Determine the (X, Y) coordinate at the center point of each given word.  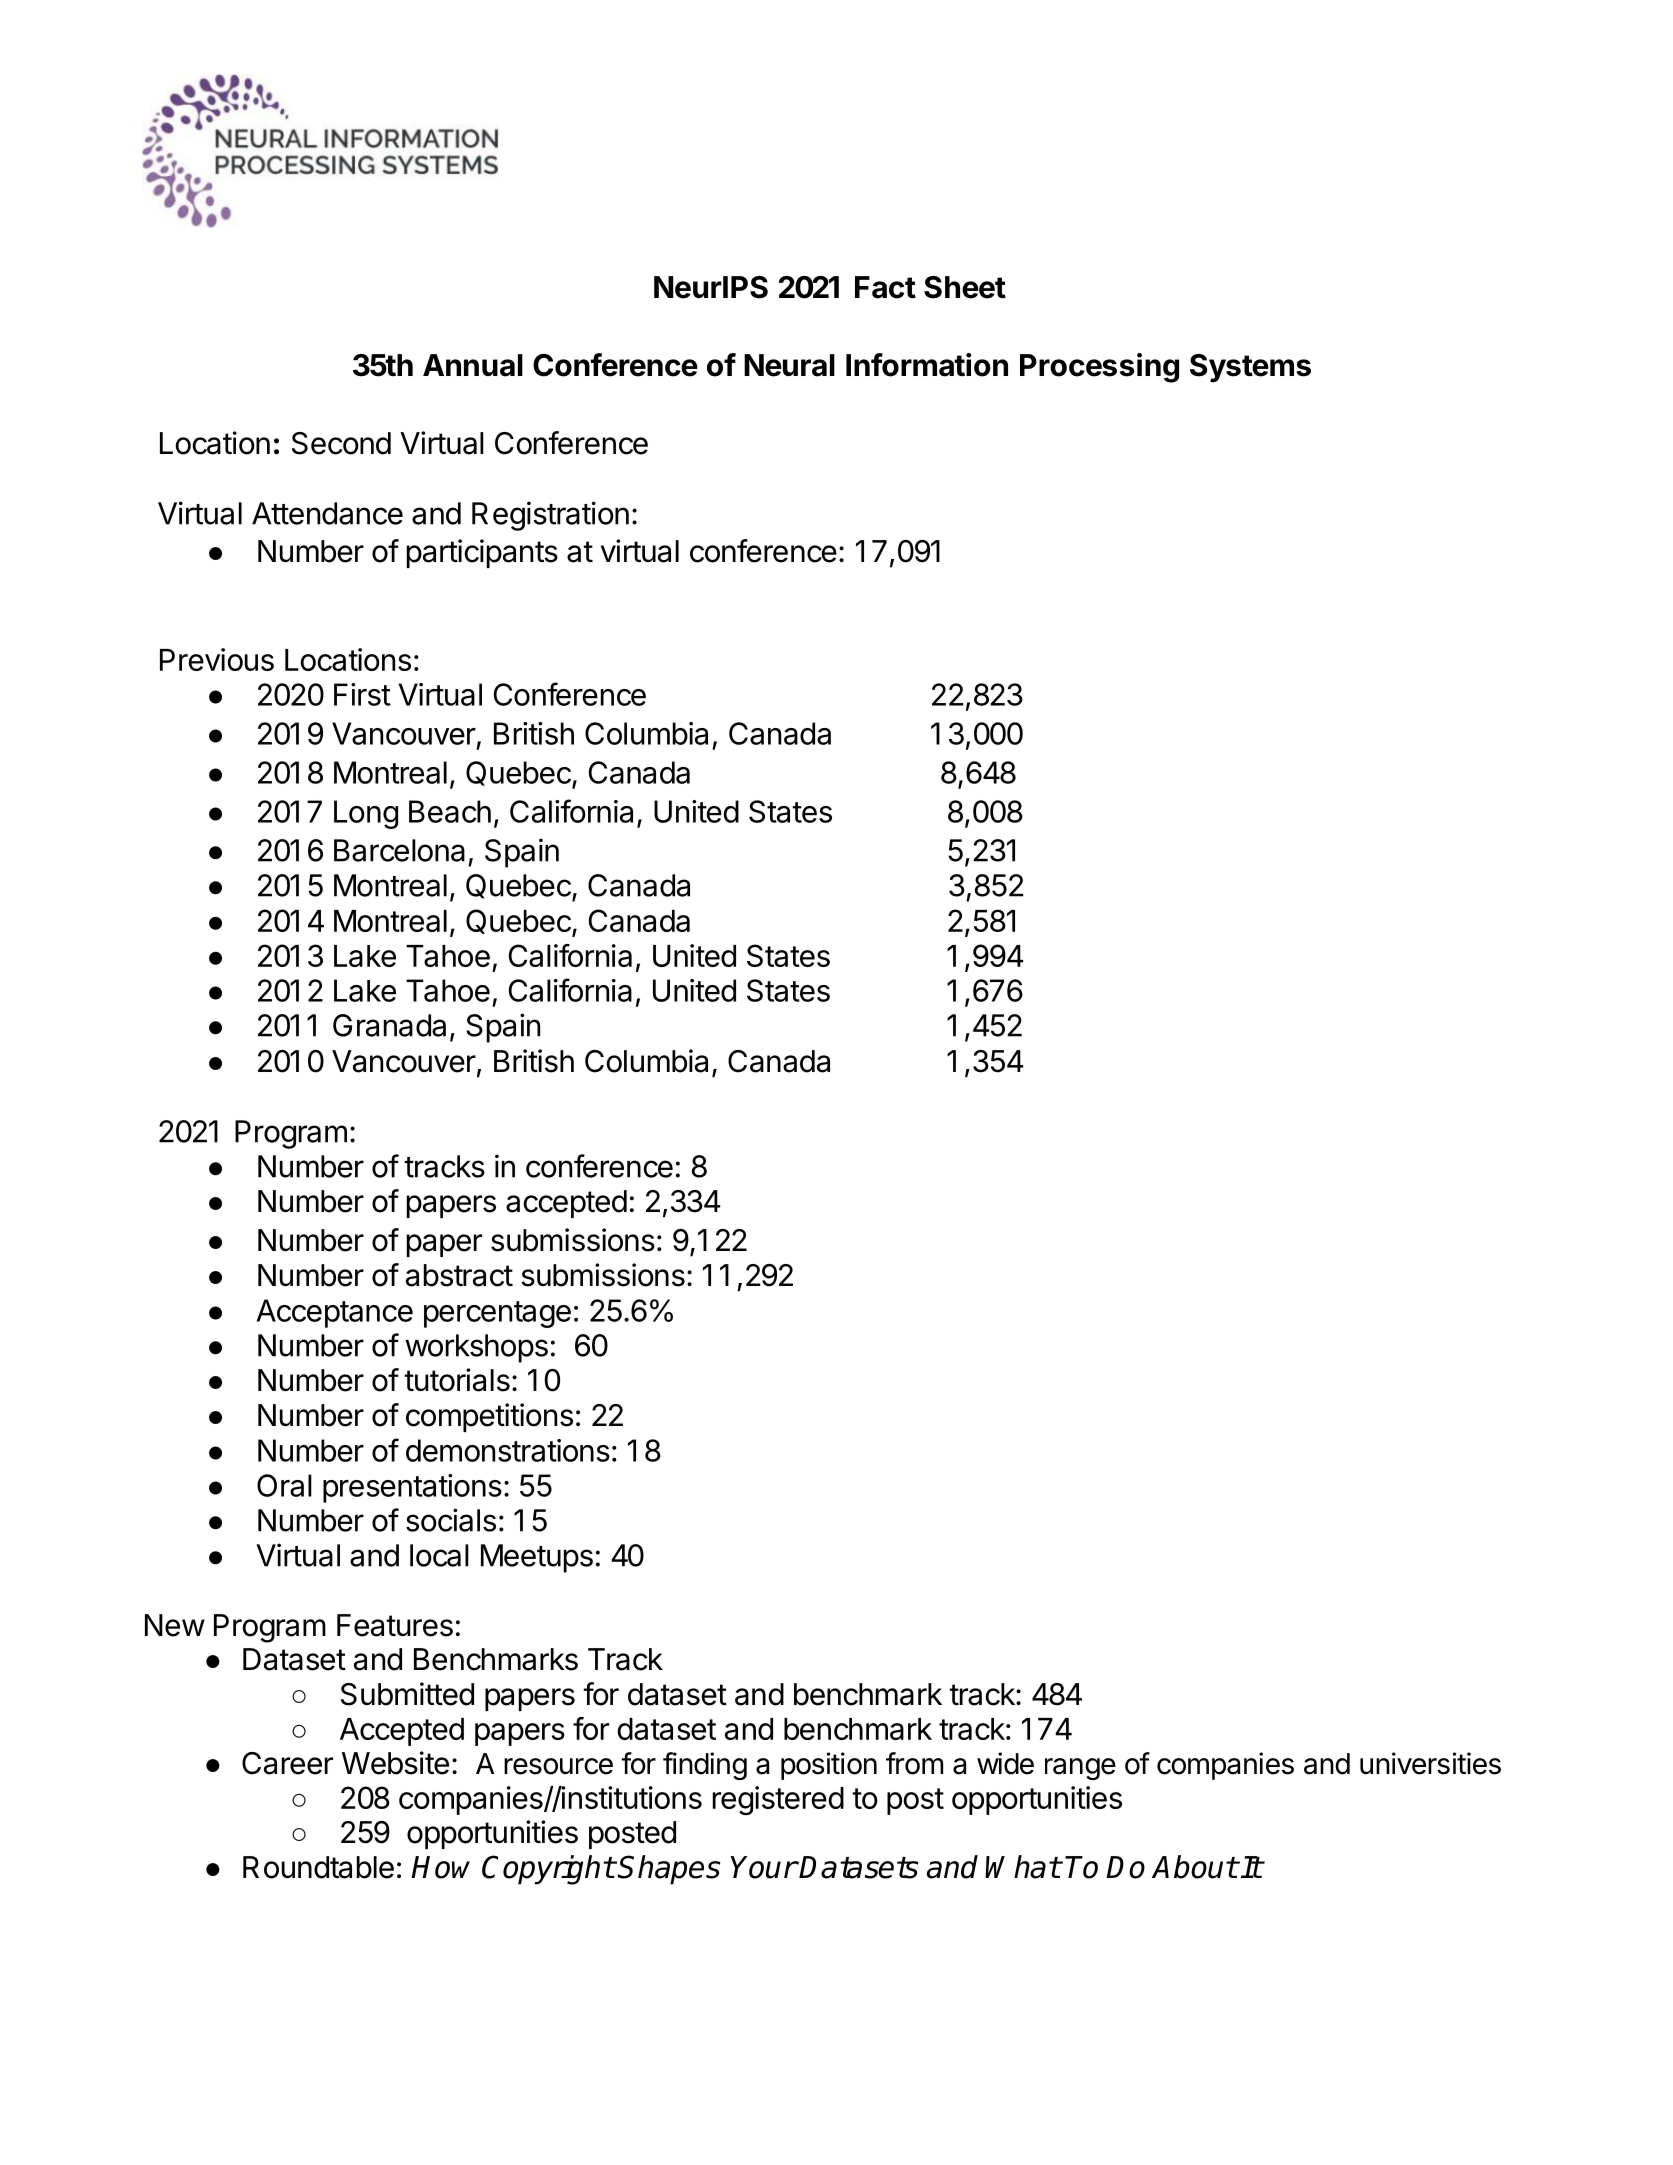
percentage (497, 1314)
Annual (473, 365)
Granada (389, 1025)
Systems (1250, 368)
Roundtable (318, 1867)
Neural (789, 365)
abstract (459, 1275)
